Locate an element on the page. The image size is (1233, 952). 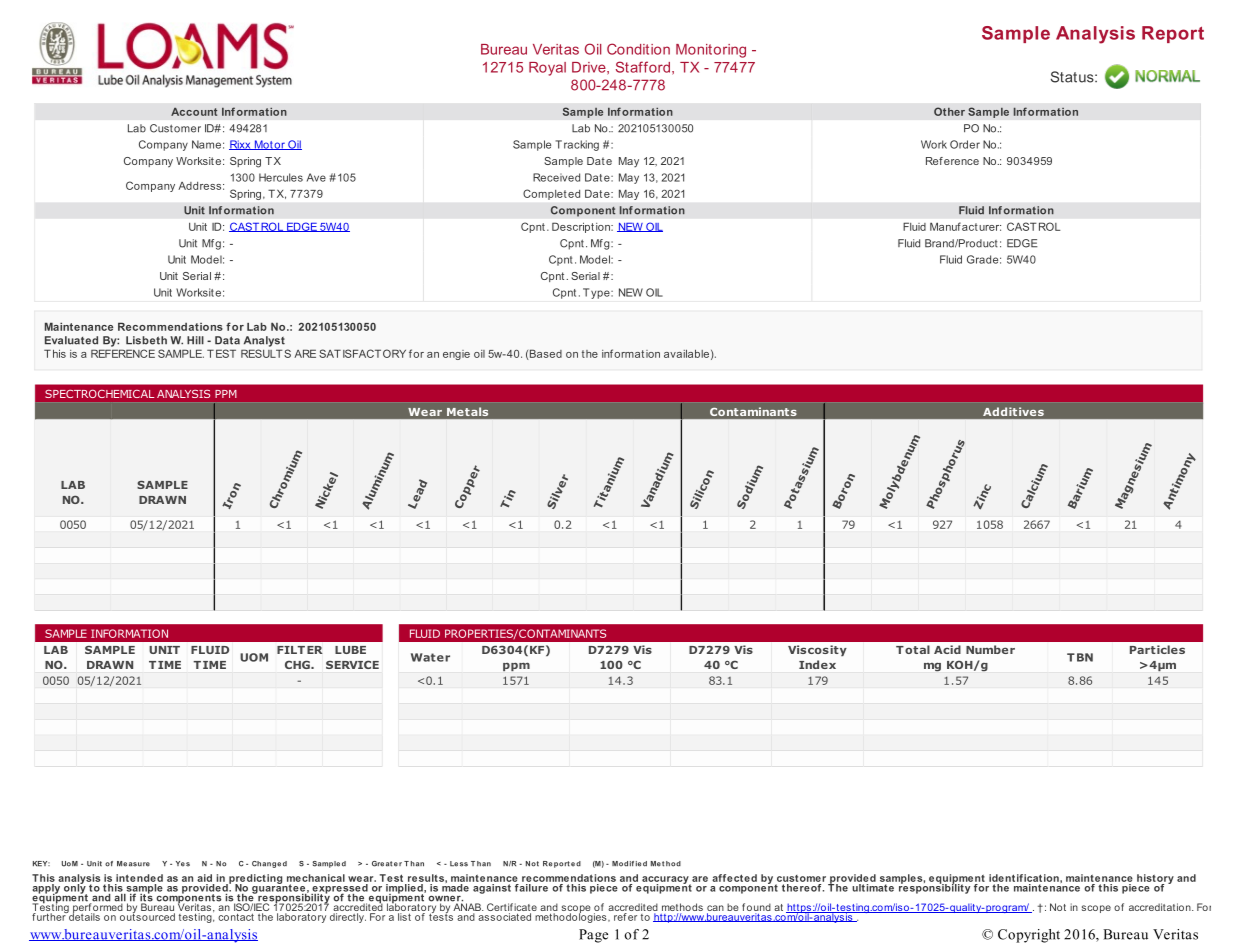
Hercules is located at coordinates (281, 177).
